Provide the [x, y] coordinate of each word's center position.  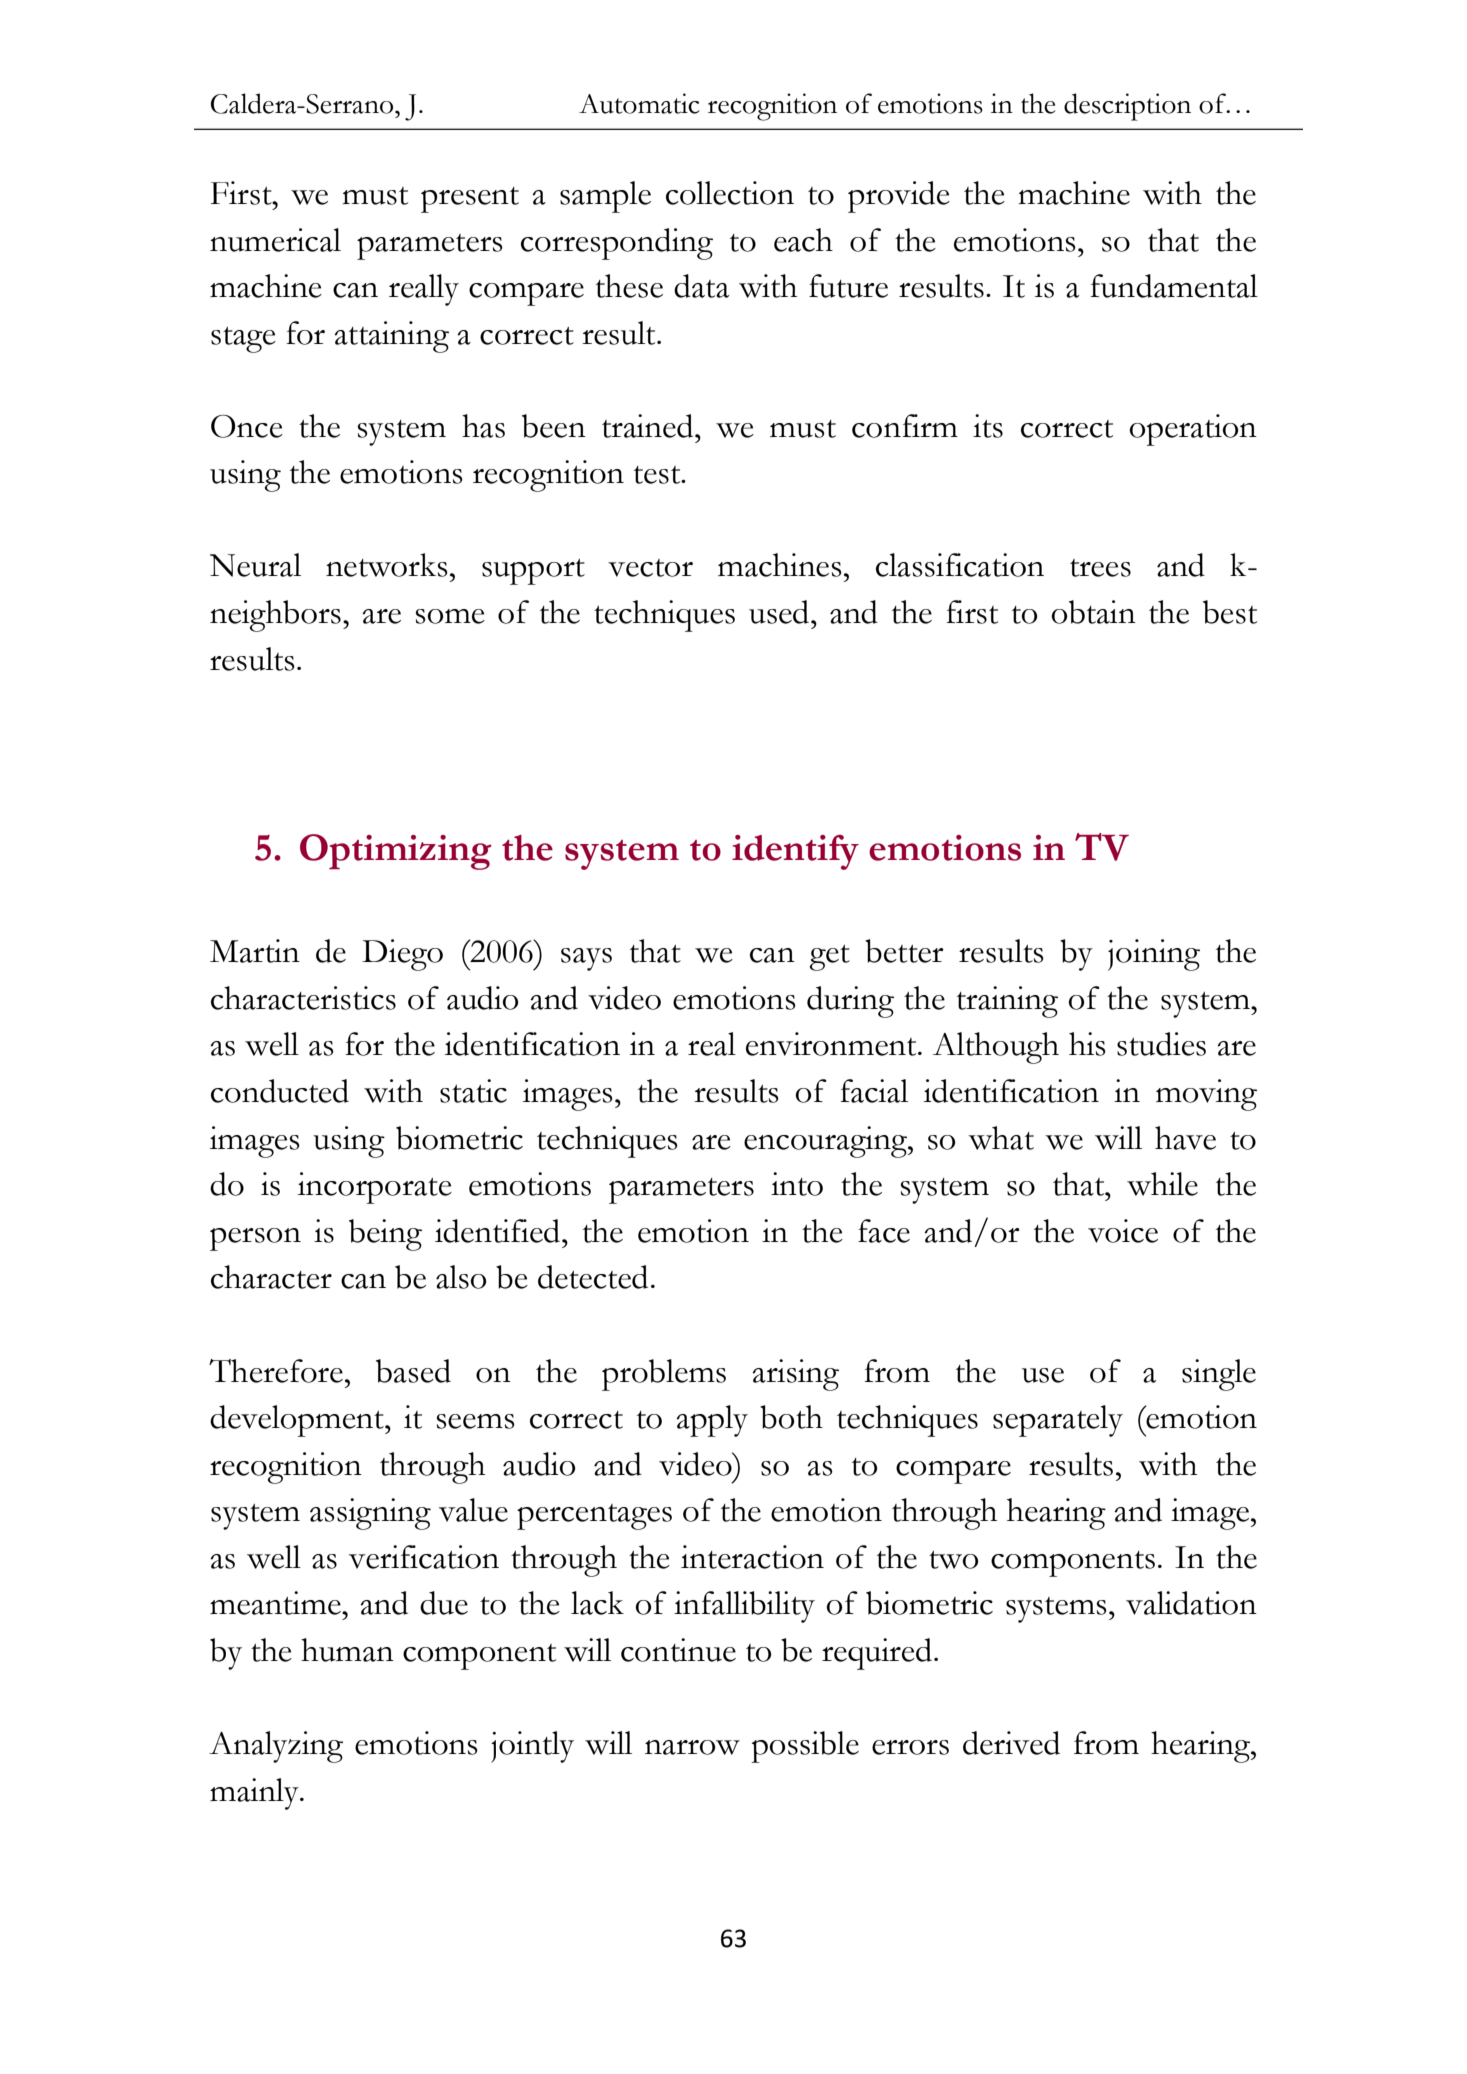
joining [1154, 955]
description [1127, 107]
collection [730, 193]
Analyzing [276, 1747]
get [830, 958]
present [470, 200]
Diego [402, 955]
